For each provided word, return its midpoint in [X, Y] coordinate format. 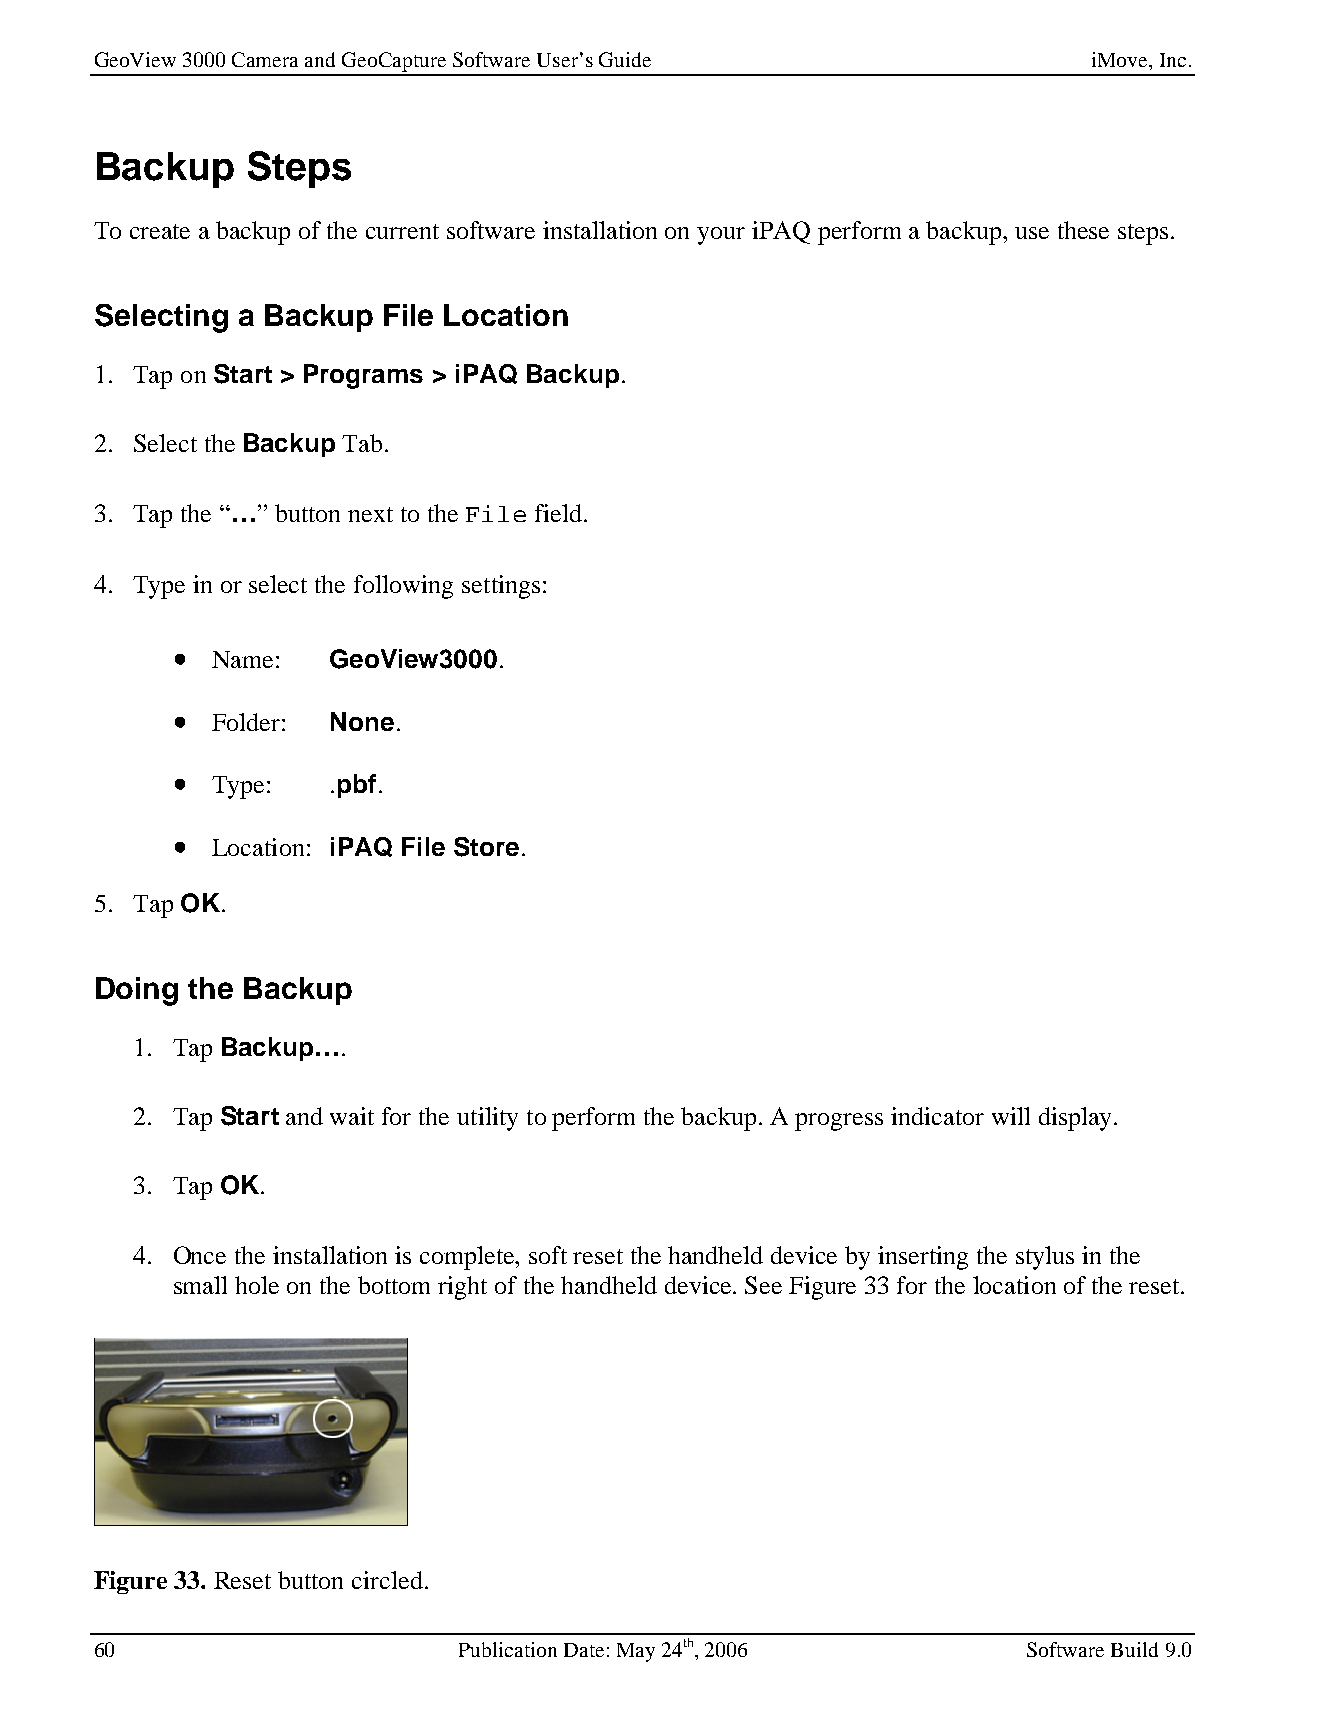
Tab [362, 443]
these [1083, 230]
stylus [1045, 1258]
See [763, 1285]
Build [1134, 1649]
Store [486, 847]
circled [387, 1580]
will [1011, 1116]
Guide [625, 59]
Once [200, 1255]
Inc [1173, 60]
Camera [265, 59]
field [558, 513]
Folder [246, 722]
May [636, 1652]
